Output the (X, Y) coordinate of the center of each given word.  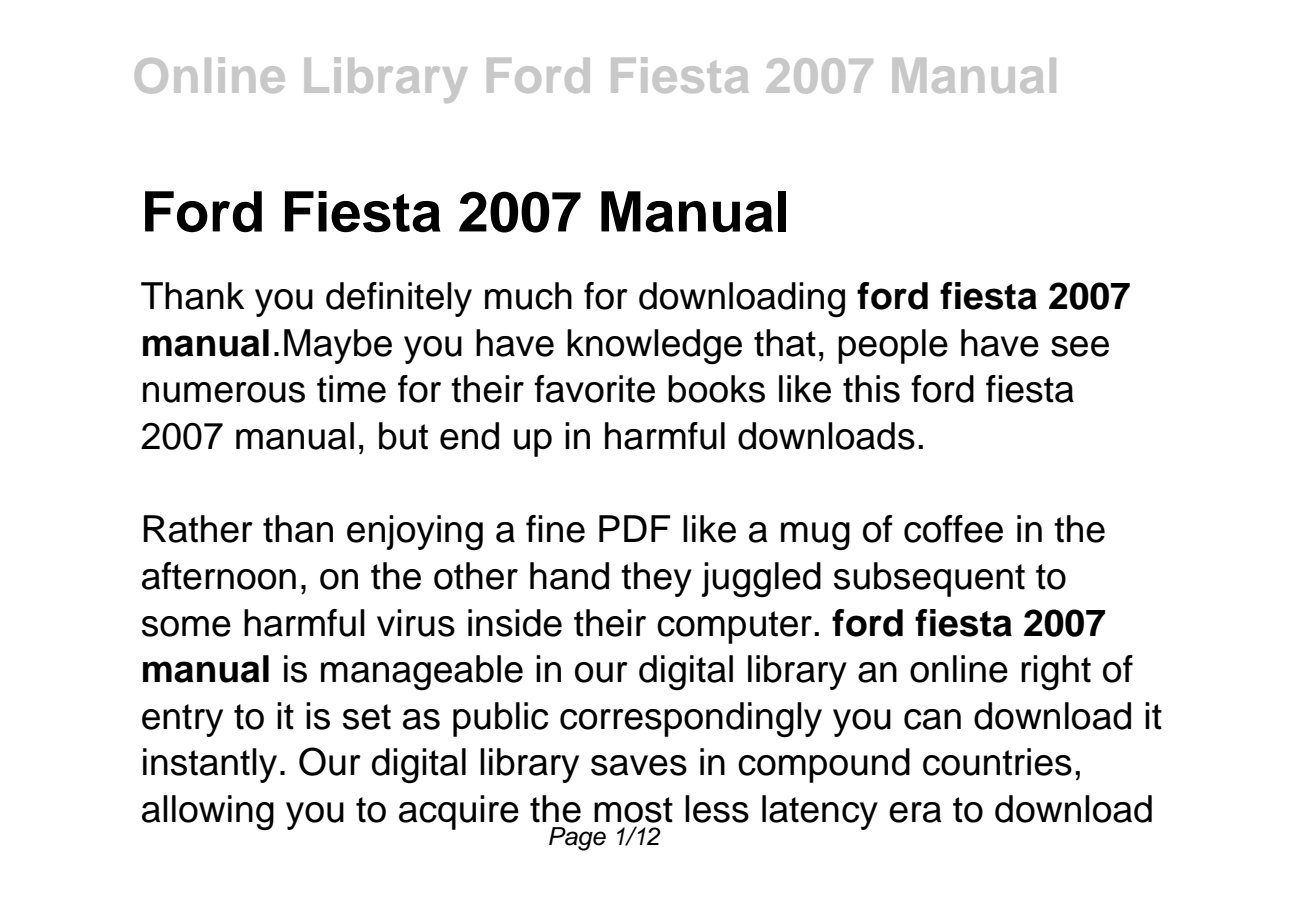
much (528, 296)
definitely (399, 299)
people (893, 346)
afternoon (219, 576)
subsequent (929, 579)
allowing (208, 813)
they (656, 579)
